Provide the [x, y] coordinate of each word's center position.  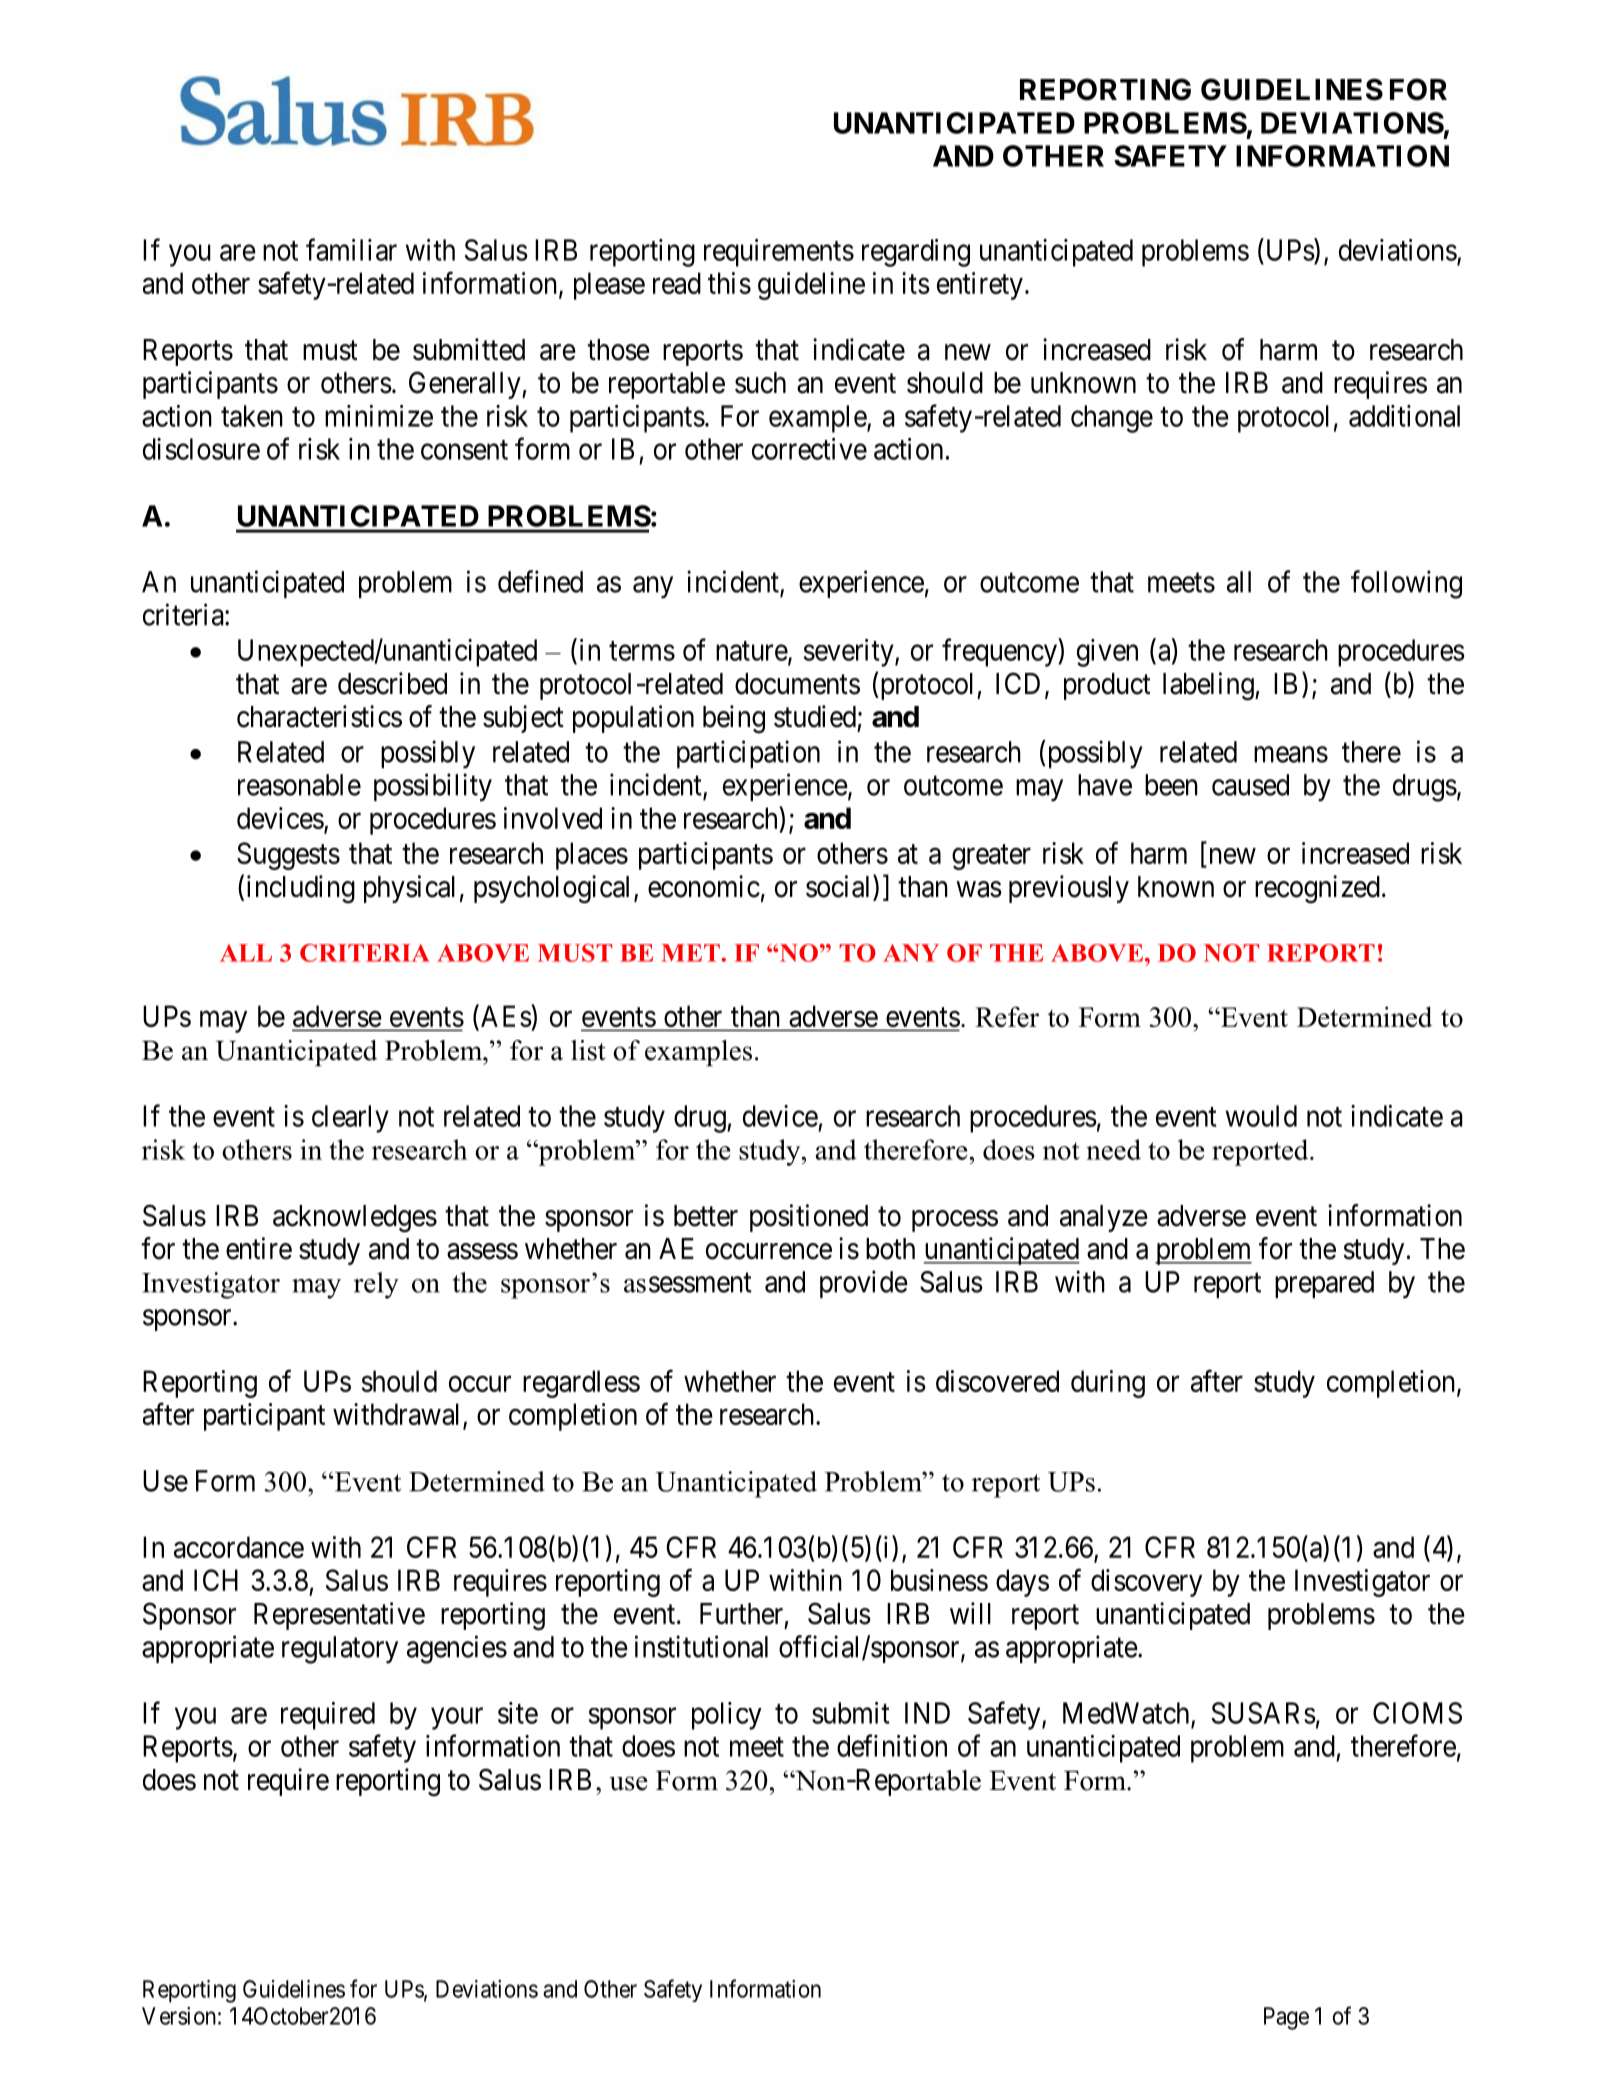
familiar [351, 249]
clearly [350, 1119]
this [729, 283]
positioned [809, 1218]
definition [892, 1745]
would [1261, 1116]
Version [179, 2016]
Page [1286, 2018]
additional [1404, 416]
